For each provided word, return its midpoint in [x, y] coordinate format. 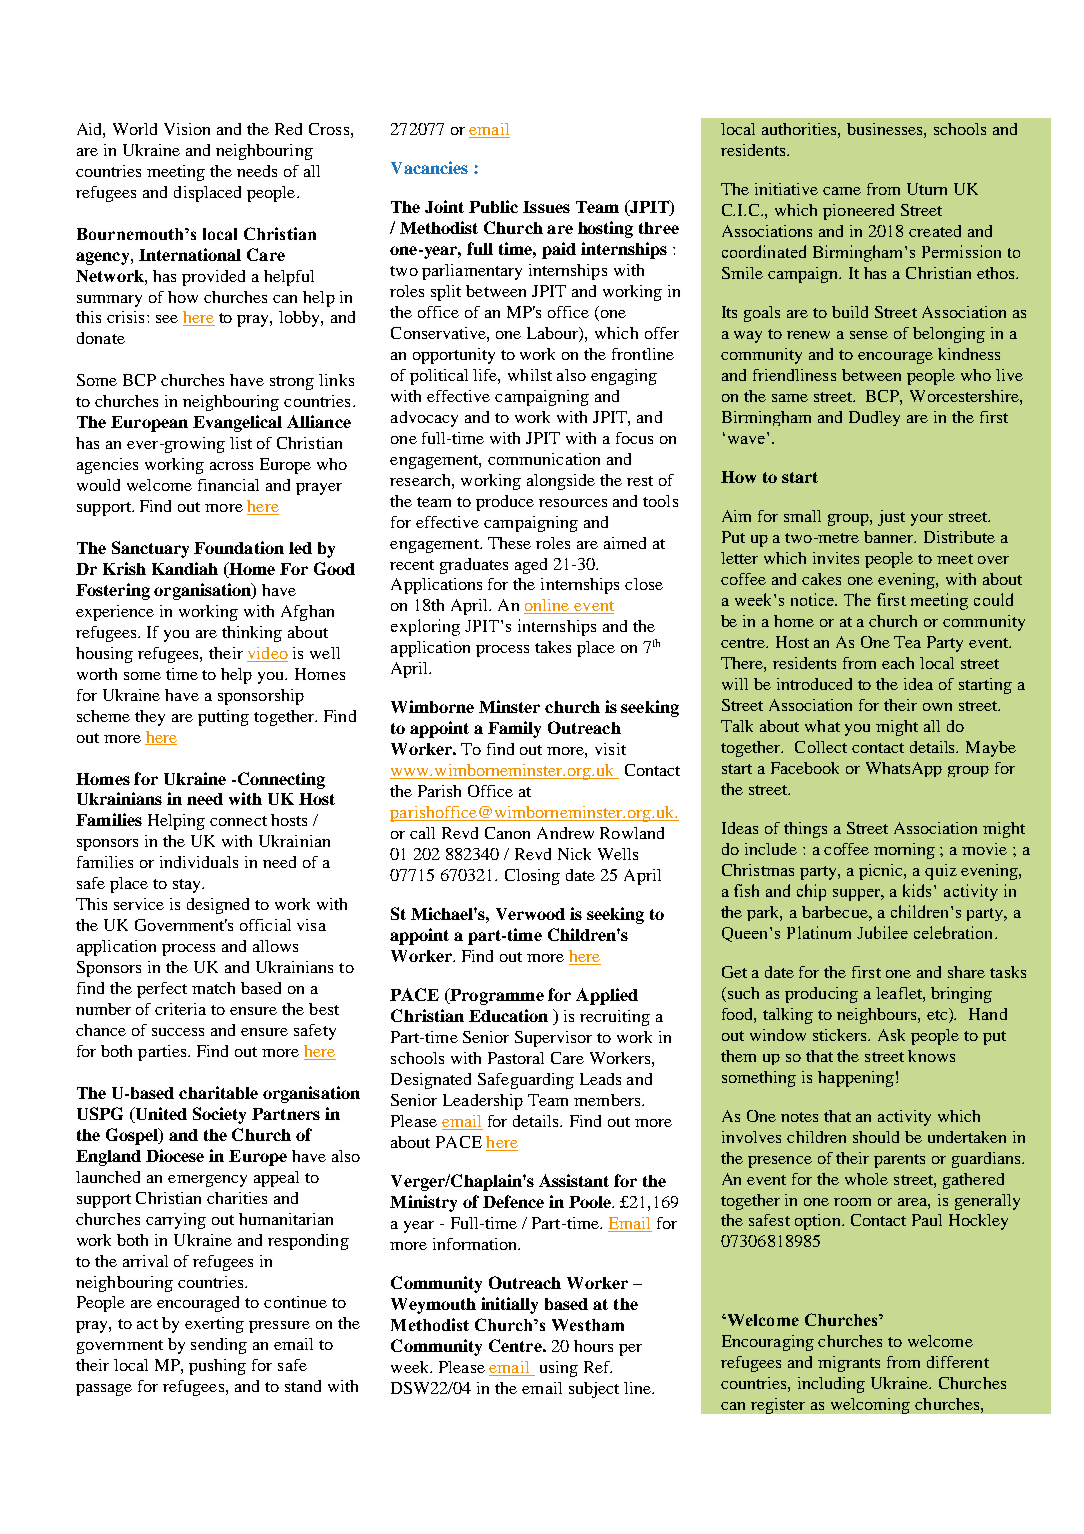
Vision [187, 129]
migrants [849, 1364]
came [842, 191]
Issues [546, 207]
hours [593, 1346]
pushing [217, 1367]
